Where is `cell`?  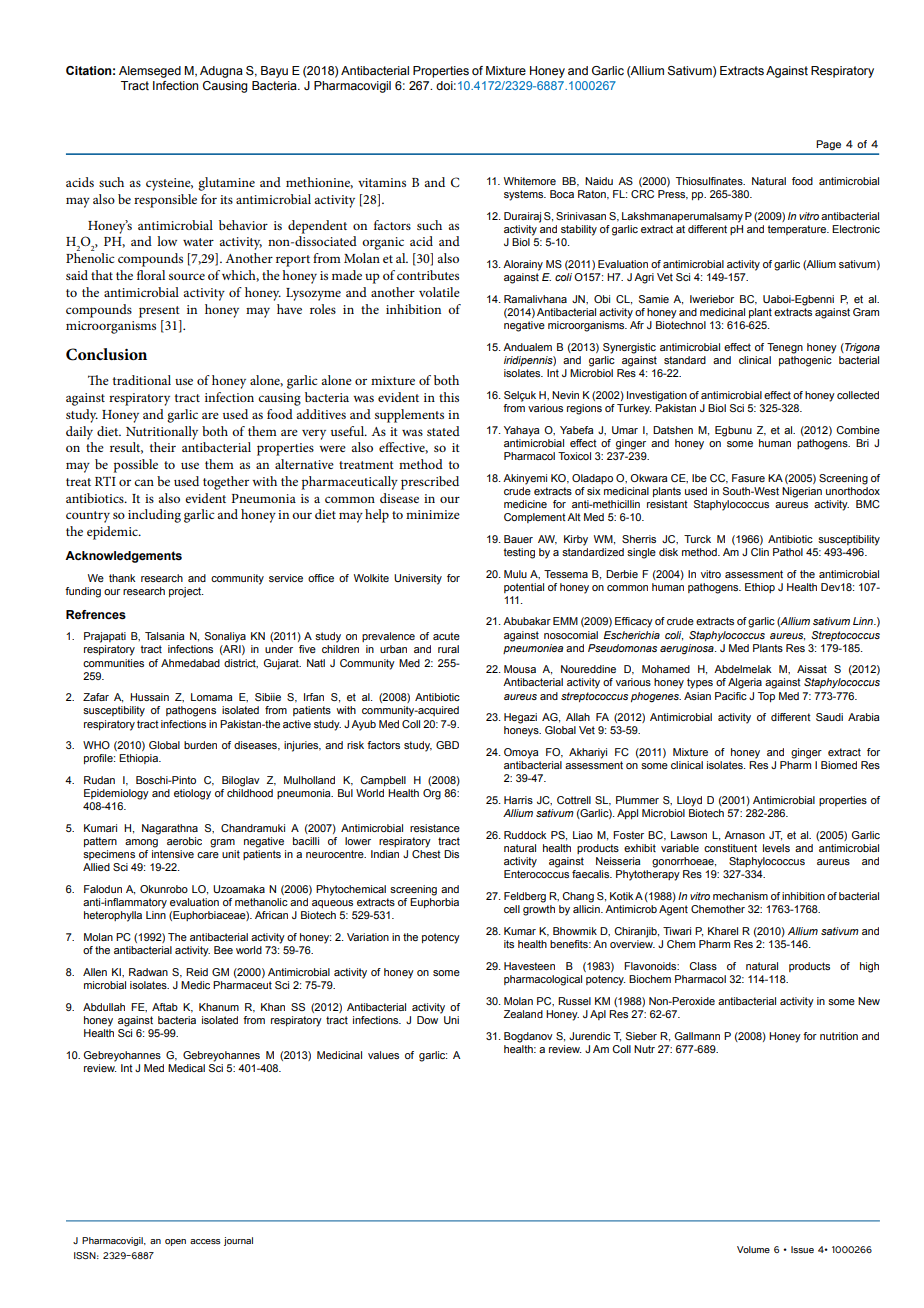
cell is located at coordinates (512, 909).
